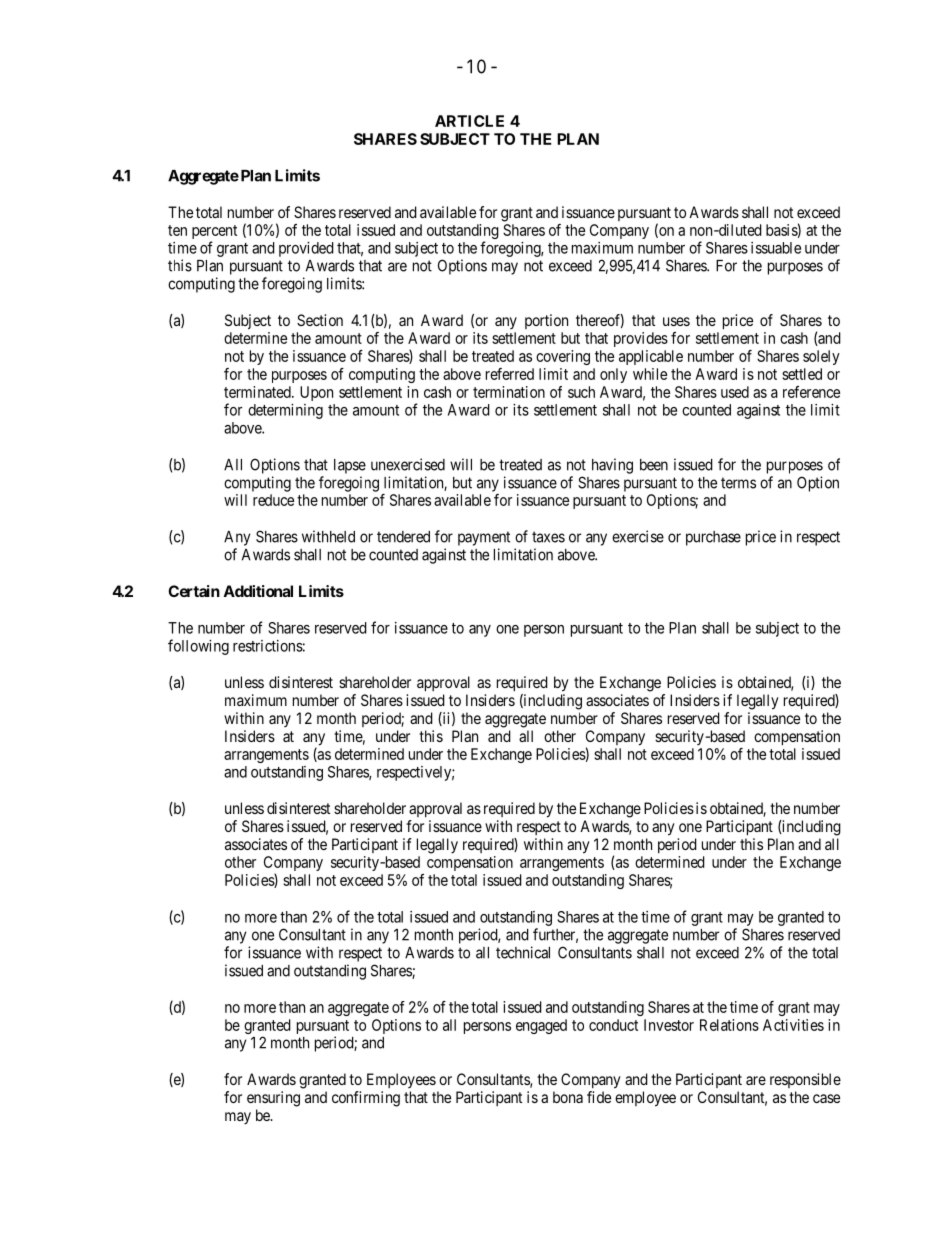  I want to click on ARTICLE, so click(469, 121).
